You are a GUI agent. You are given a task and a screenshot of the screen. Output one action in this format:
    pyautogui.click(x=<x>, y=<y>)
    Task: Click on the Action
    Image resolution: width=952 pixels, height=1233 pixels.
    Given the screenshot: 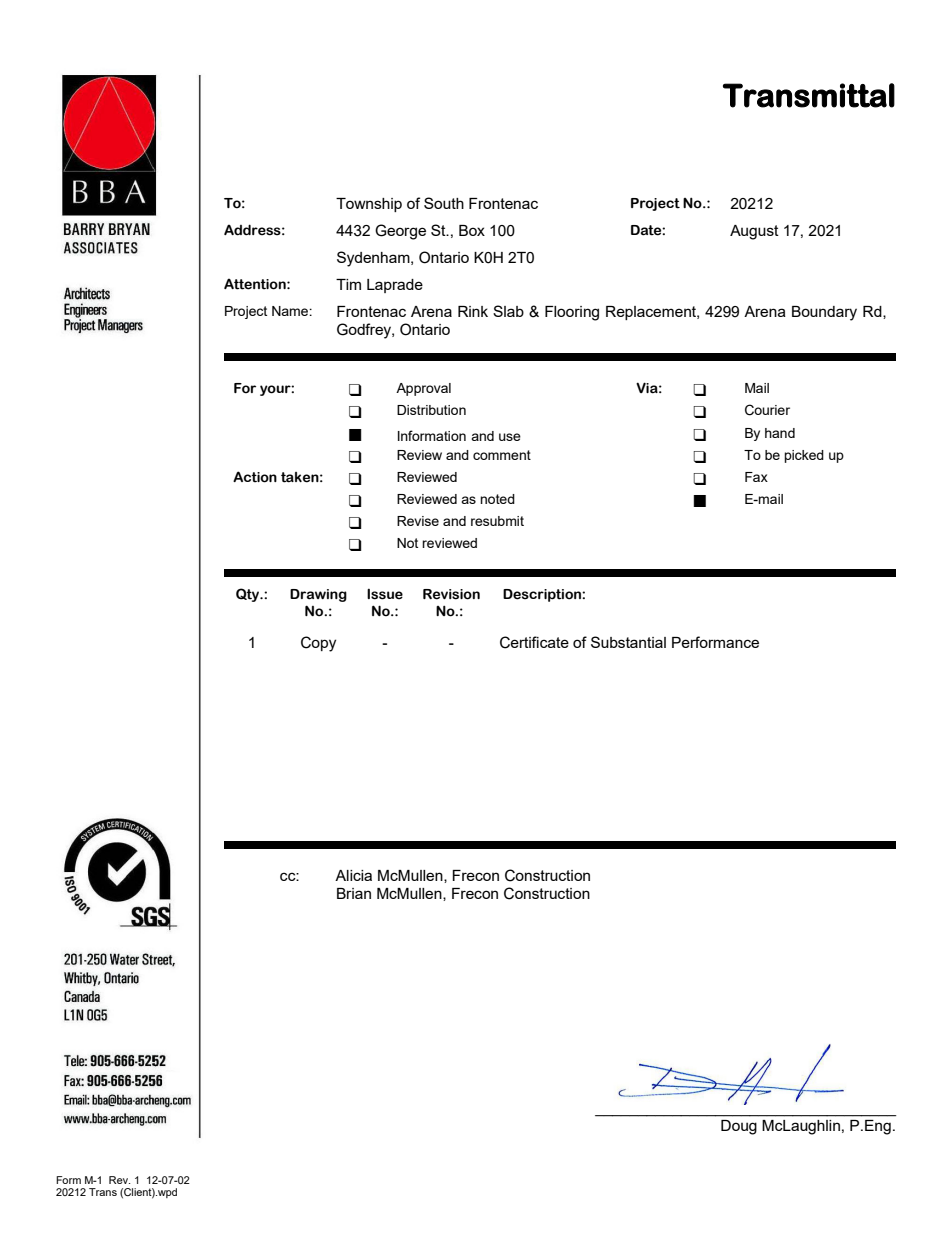 What is the action you would take?
    pyautogui.click(x=255, y=477)
